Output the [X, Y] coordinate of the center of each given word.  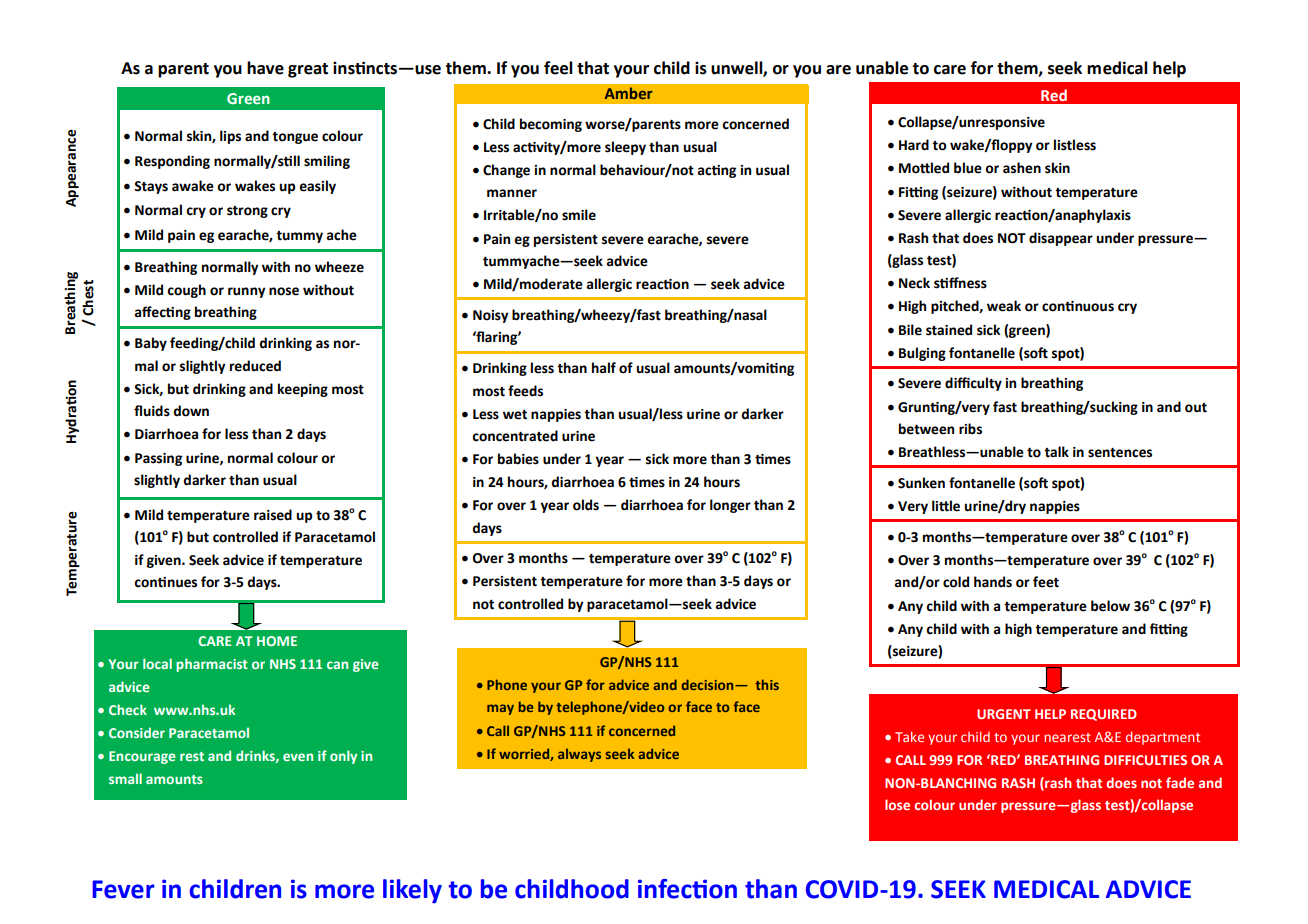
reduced [255, 366]
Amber [629, 93]
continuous [1078, 306]
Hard [914, 145]
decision [709, 684]
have [265, 68]
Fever [123, 889]
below [1110, 606]
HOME [277, 641]
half [604, 368]
